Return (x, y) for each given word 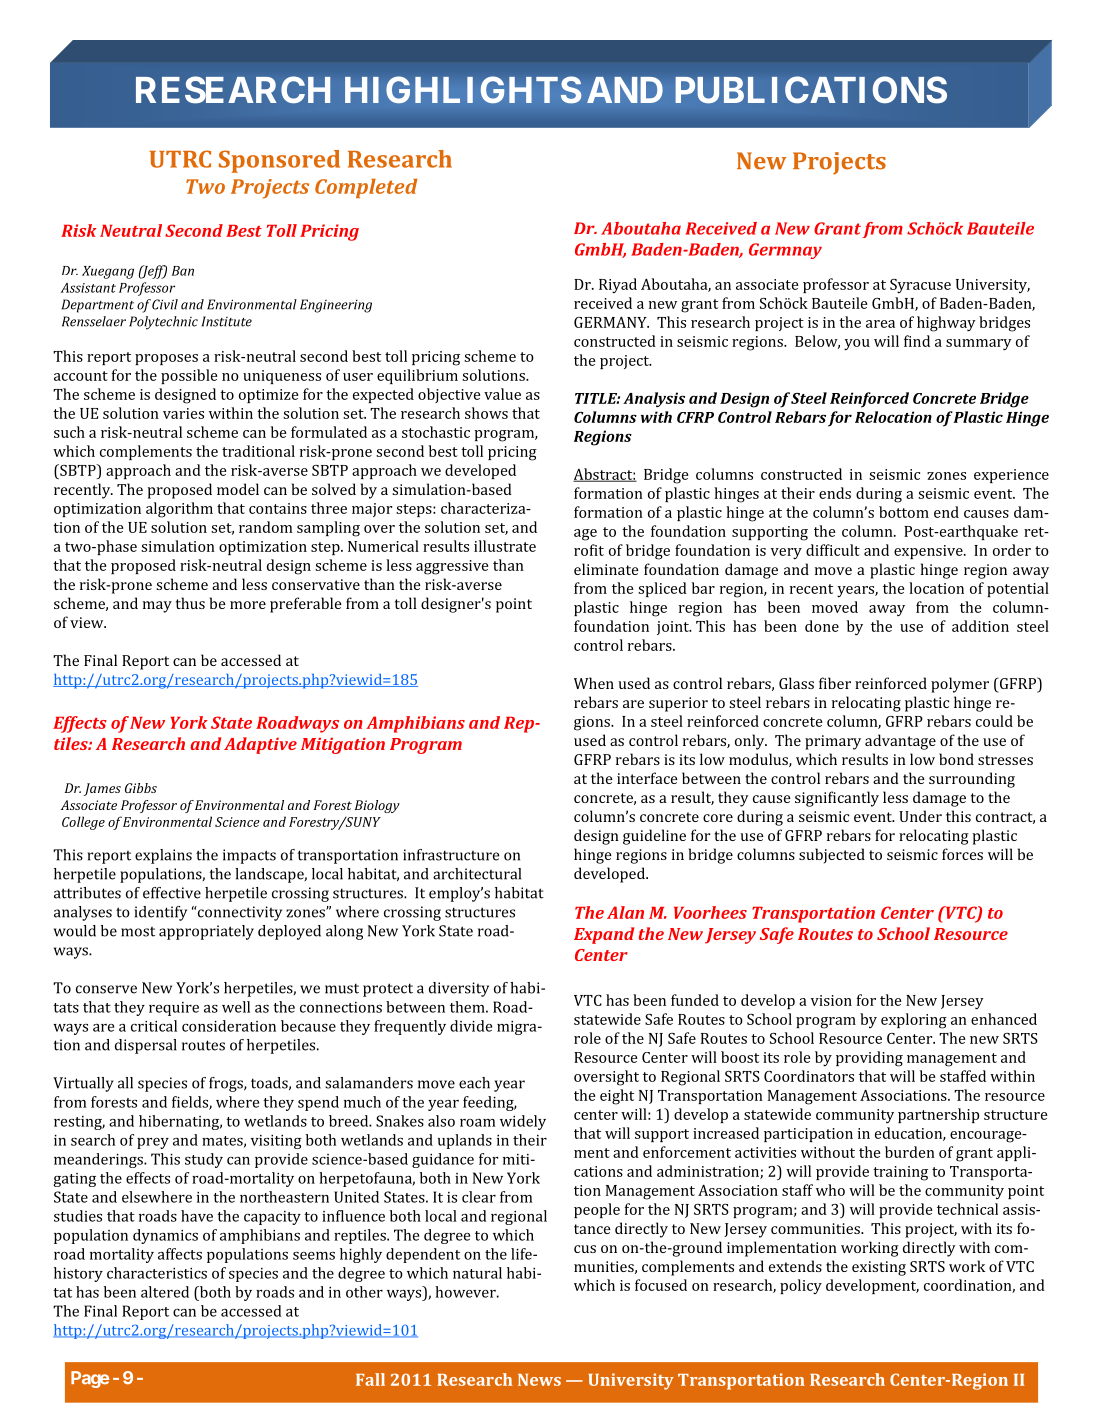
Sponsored (279, 161)
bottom (904, 512)
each (474, 1083)
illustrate (505, 546)
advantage (900, 742)
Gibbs (141, 788)
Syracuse (920, 286)
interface (647, 778)
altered (165, 1292)
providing (869, 1059)
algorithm (179, 510)
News (539, 1380)
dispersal (146, 1046)
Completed (366, 188)
